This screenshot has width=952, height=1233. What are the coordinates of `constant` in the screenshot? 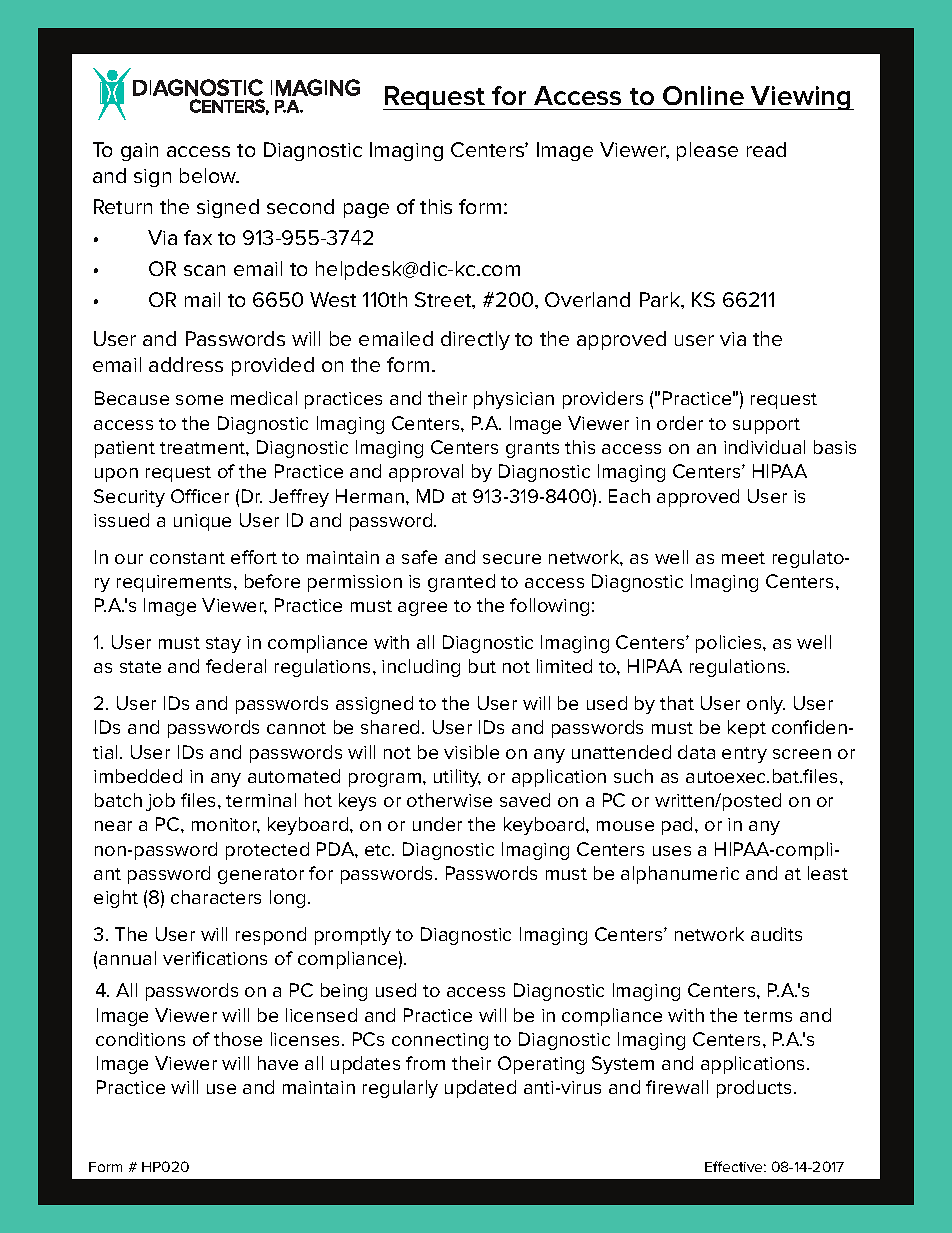 It's located at (187, 558).
